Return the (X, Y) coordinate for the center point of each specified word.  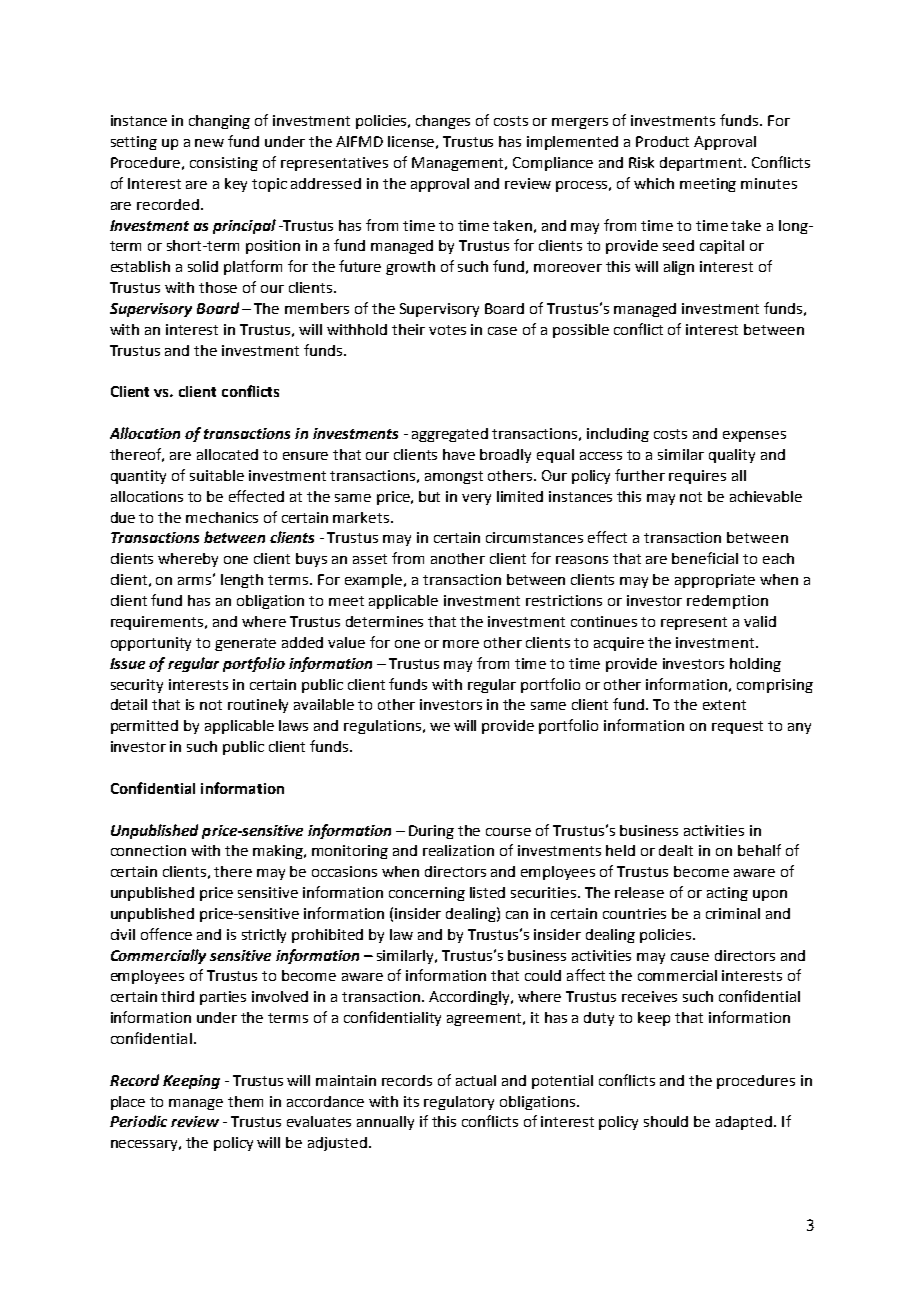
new (209, 143)
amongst (454, 477)
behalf (759, 850)
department (702, 164)
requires (697, 477)
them (245, 1101)
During (431, 832)
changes (443, 122)
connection (148, 850)
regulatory (459, 1103)
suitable (217, 475)
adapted (744, 1123)
